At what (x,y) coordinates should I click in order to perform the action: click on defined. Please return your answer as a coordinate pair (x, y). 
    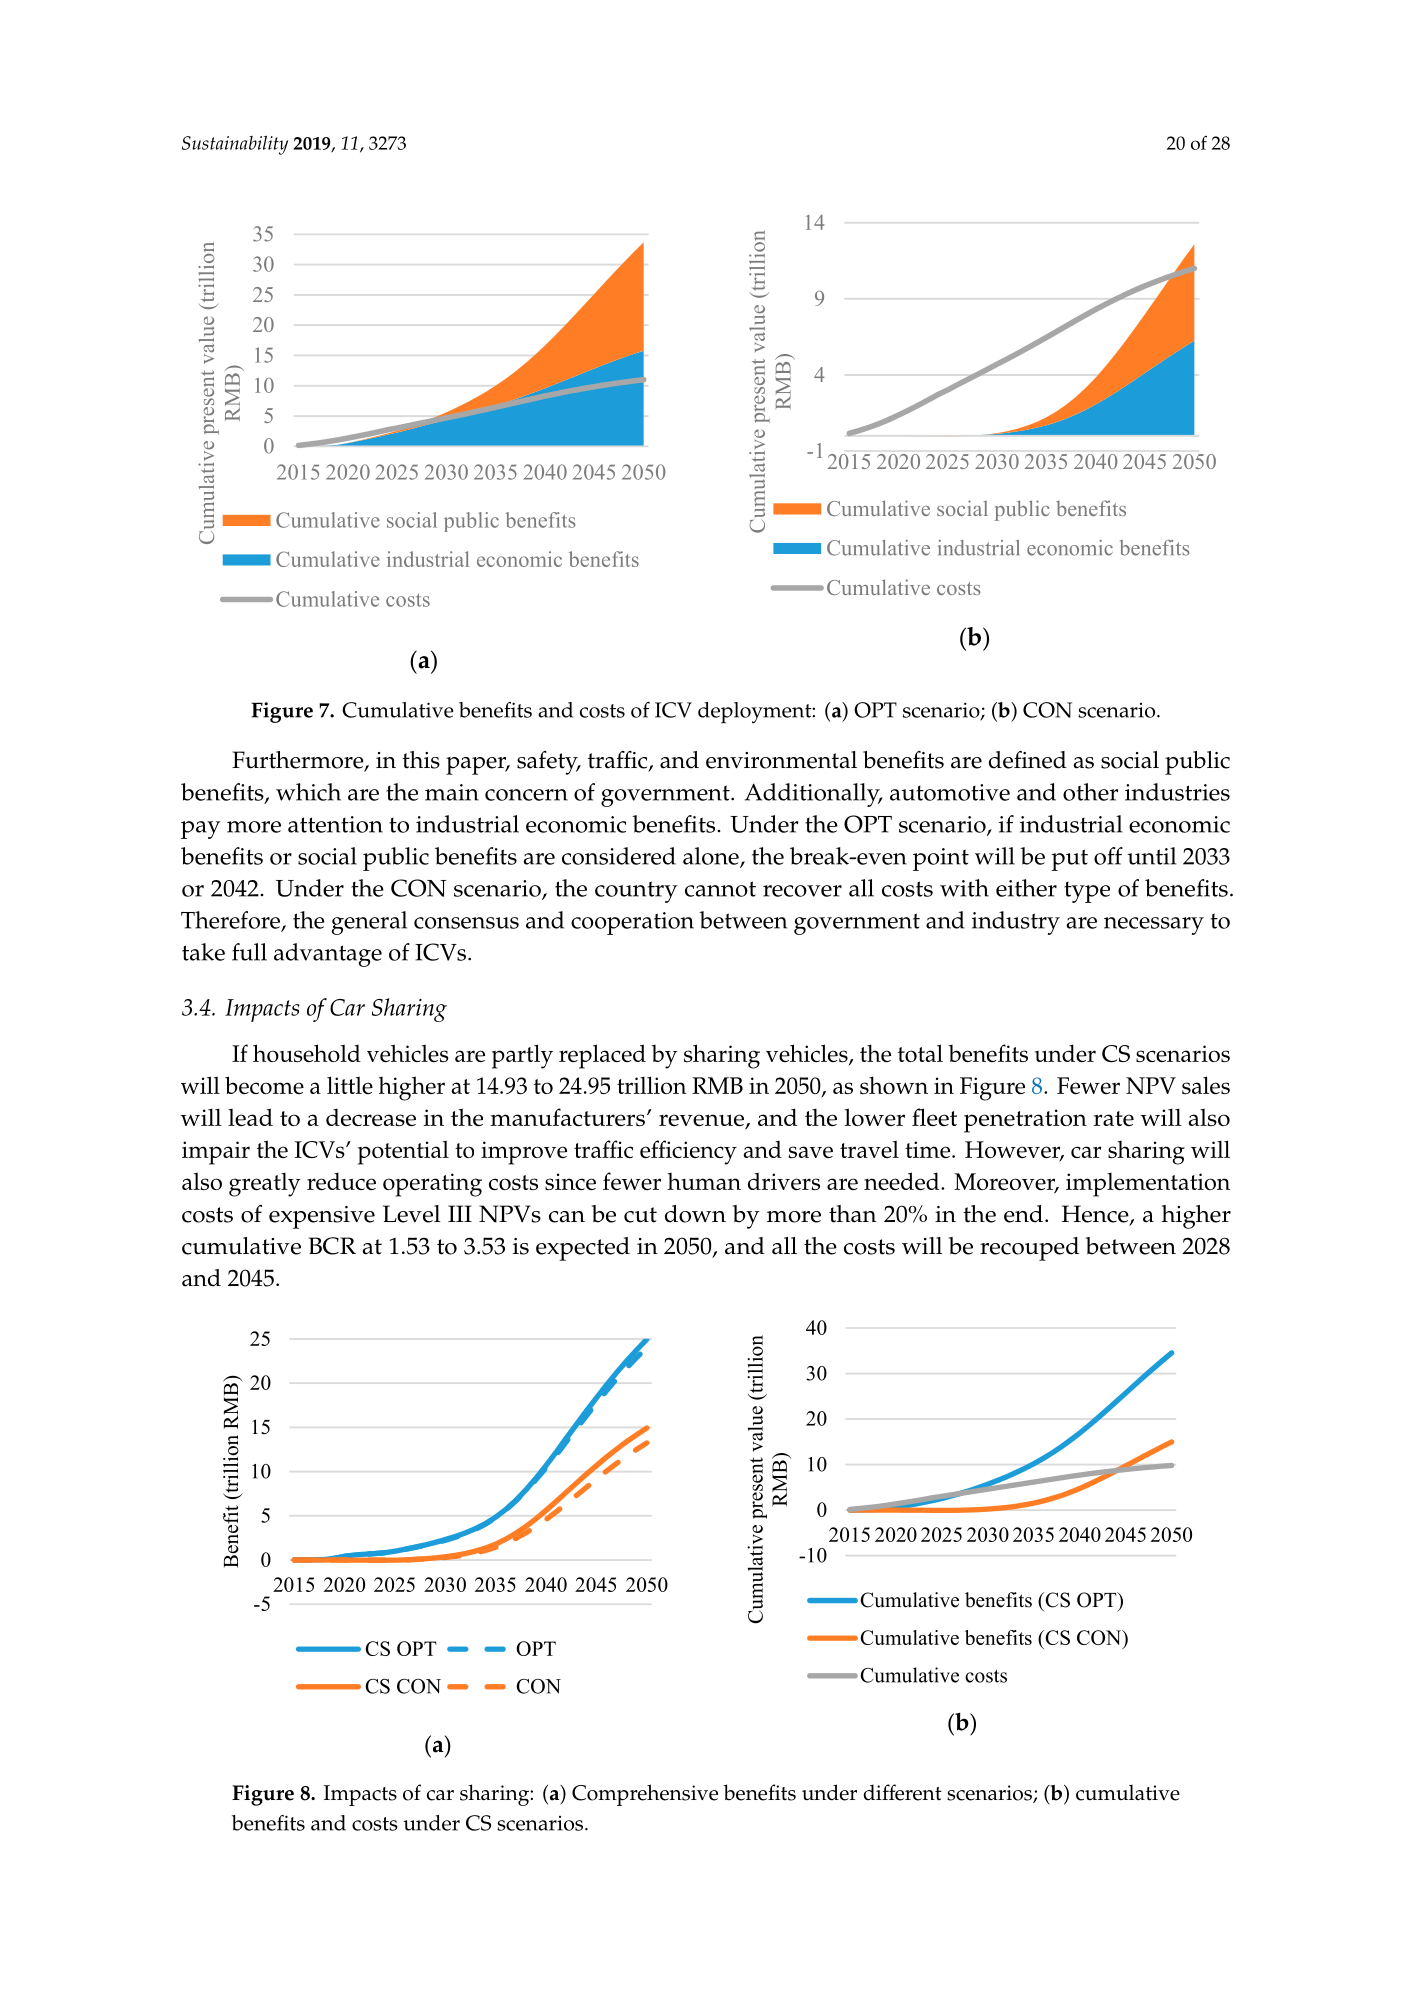
    Looking at the image, I should click on (1028, 760).
